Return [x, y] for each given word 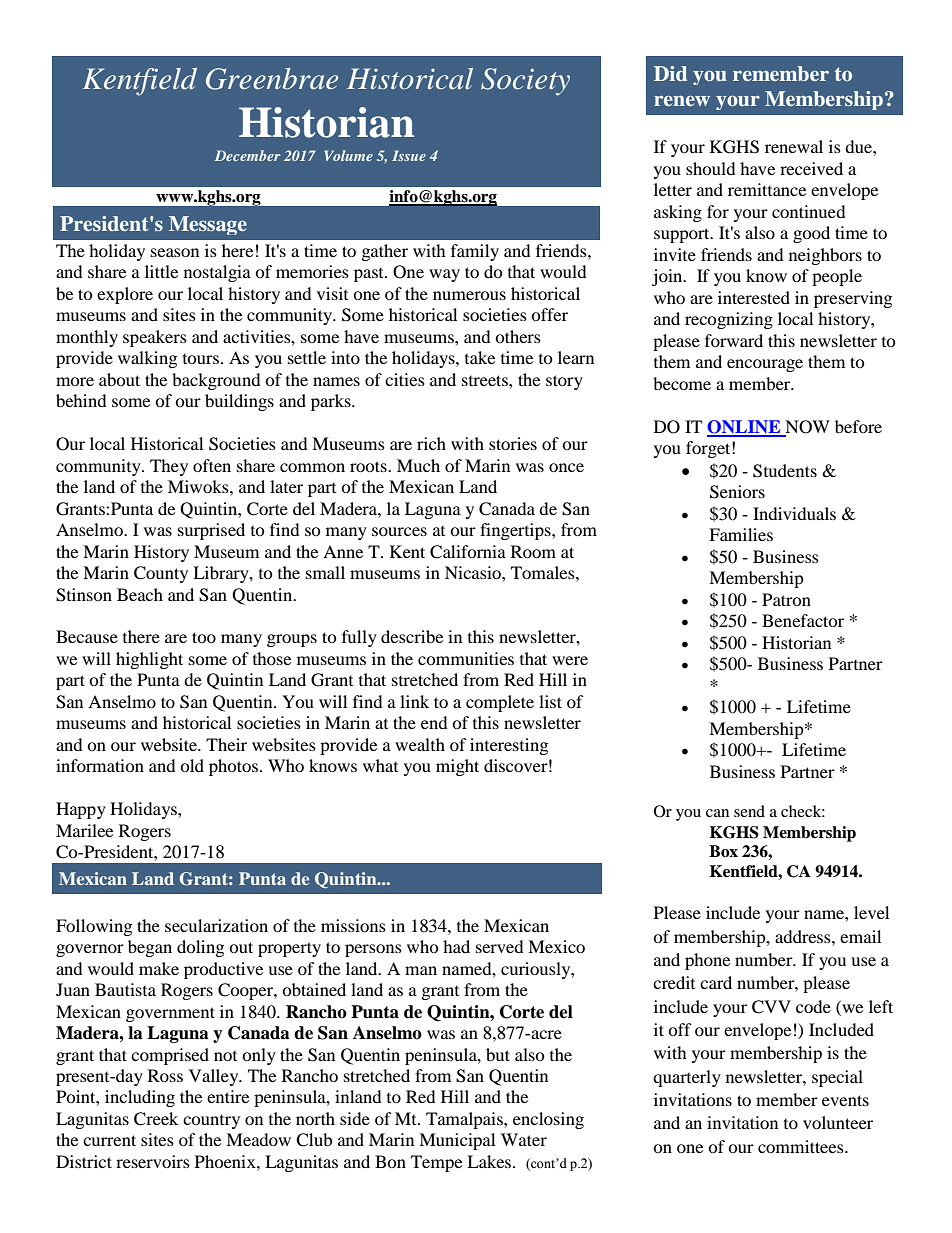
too [204, 637]
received [811, 168]
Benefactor [803, 620]
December [248, 155]
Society [525, 82]
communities [466, 658]
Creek [156, 1119]
